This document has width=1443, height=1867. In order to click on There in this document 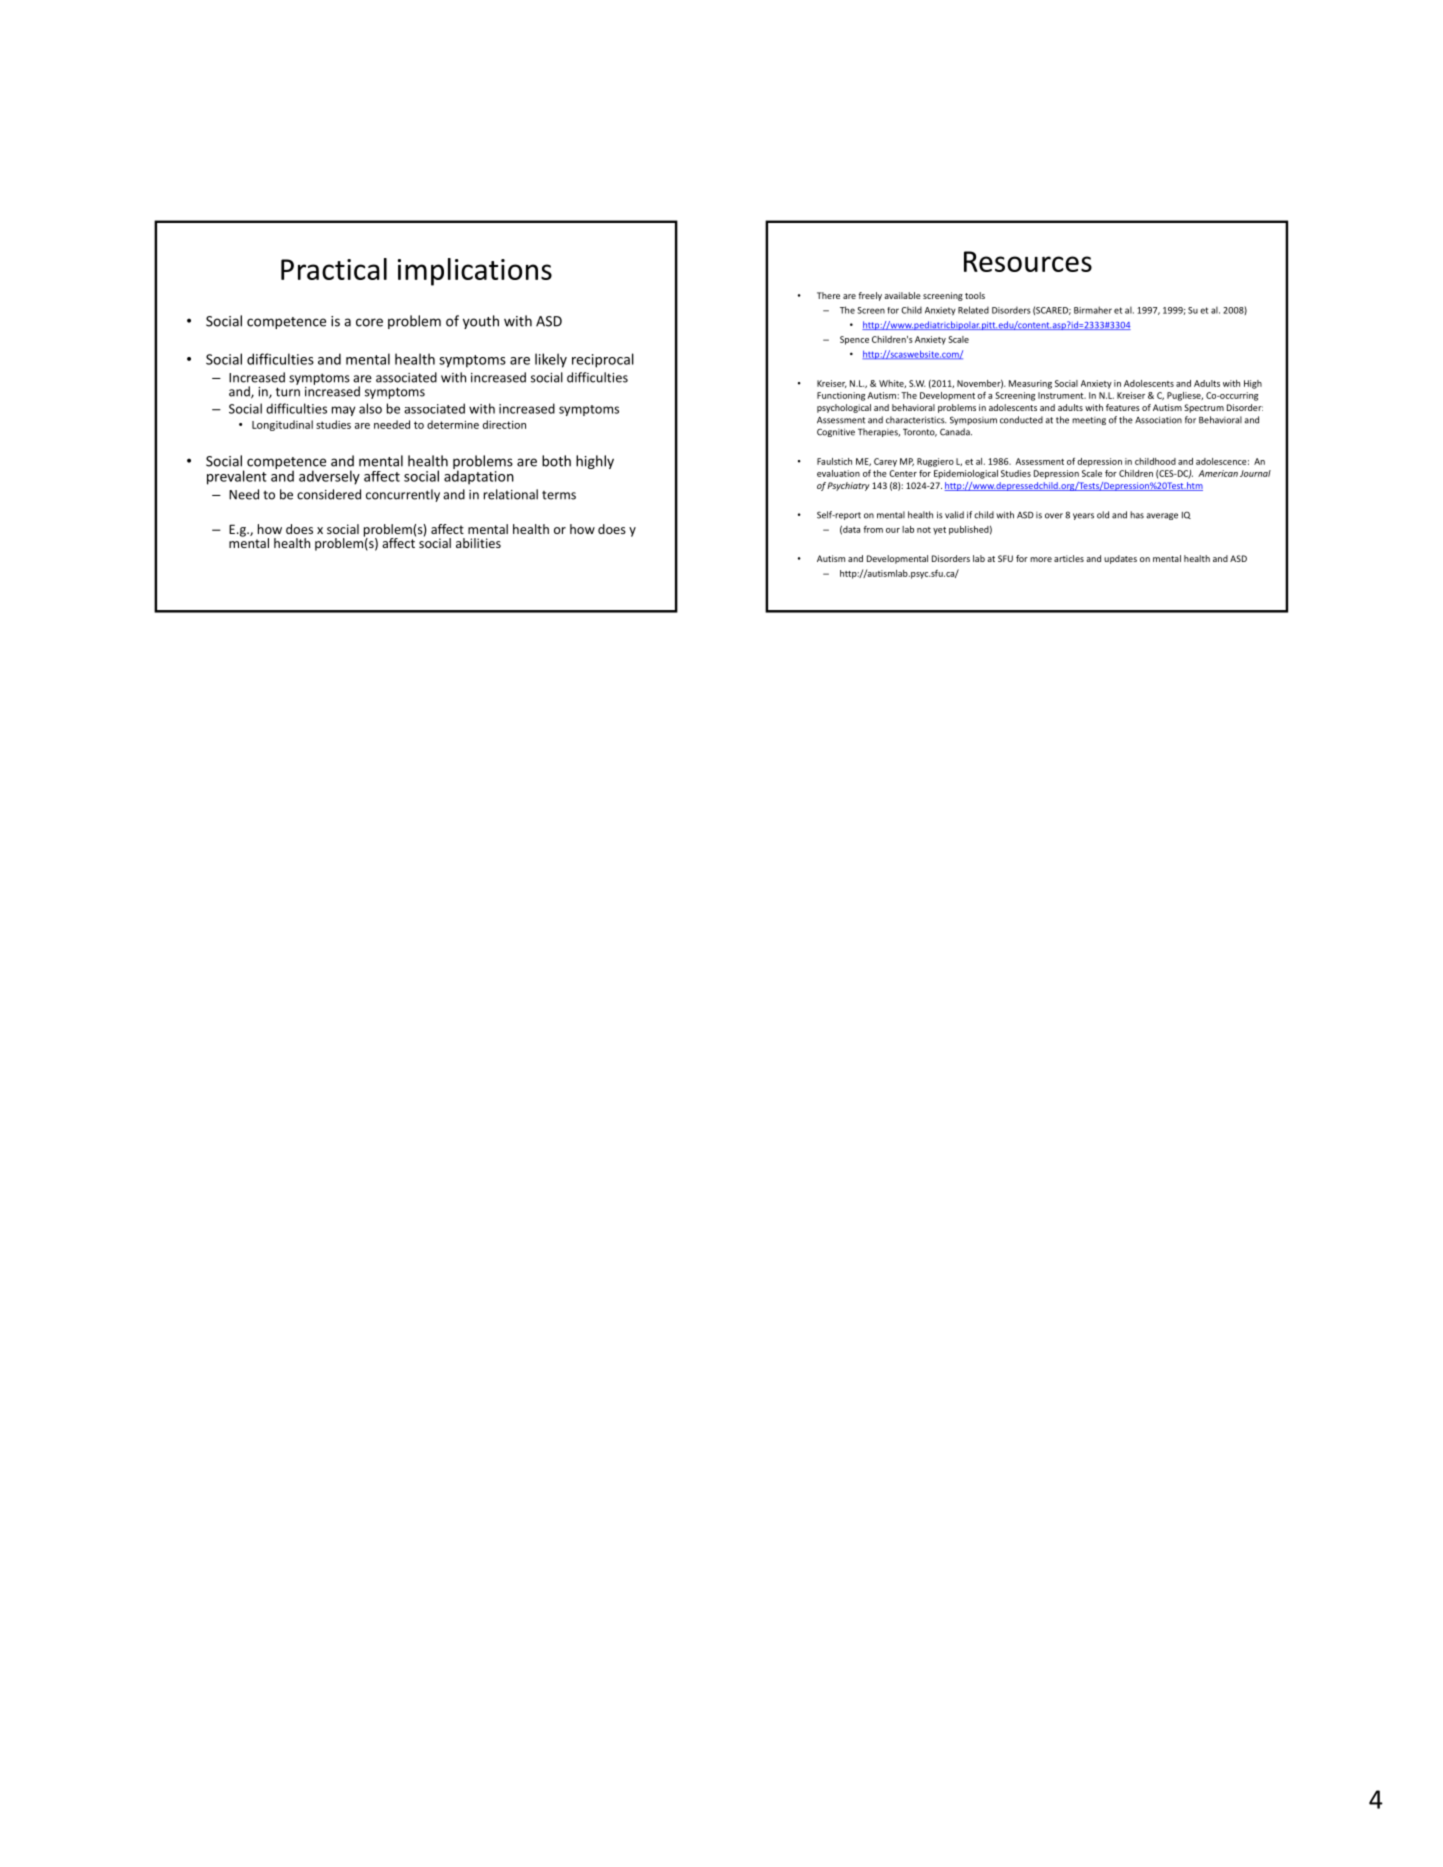, I will do `click(828, 295)`.
